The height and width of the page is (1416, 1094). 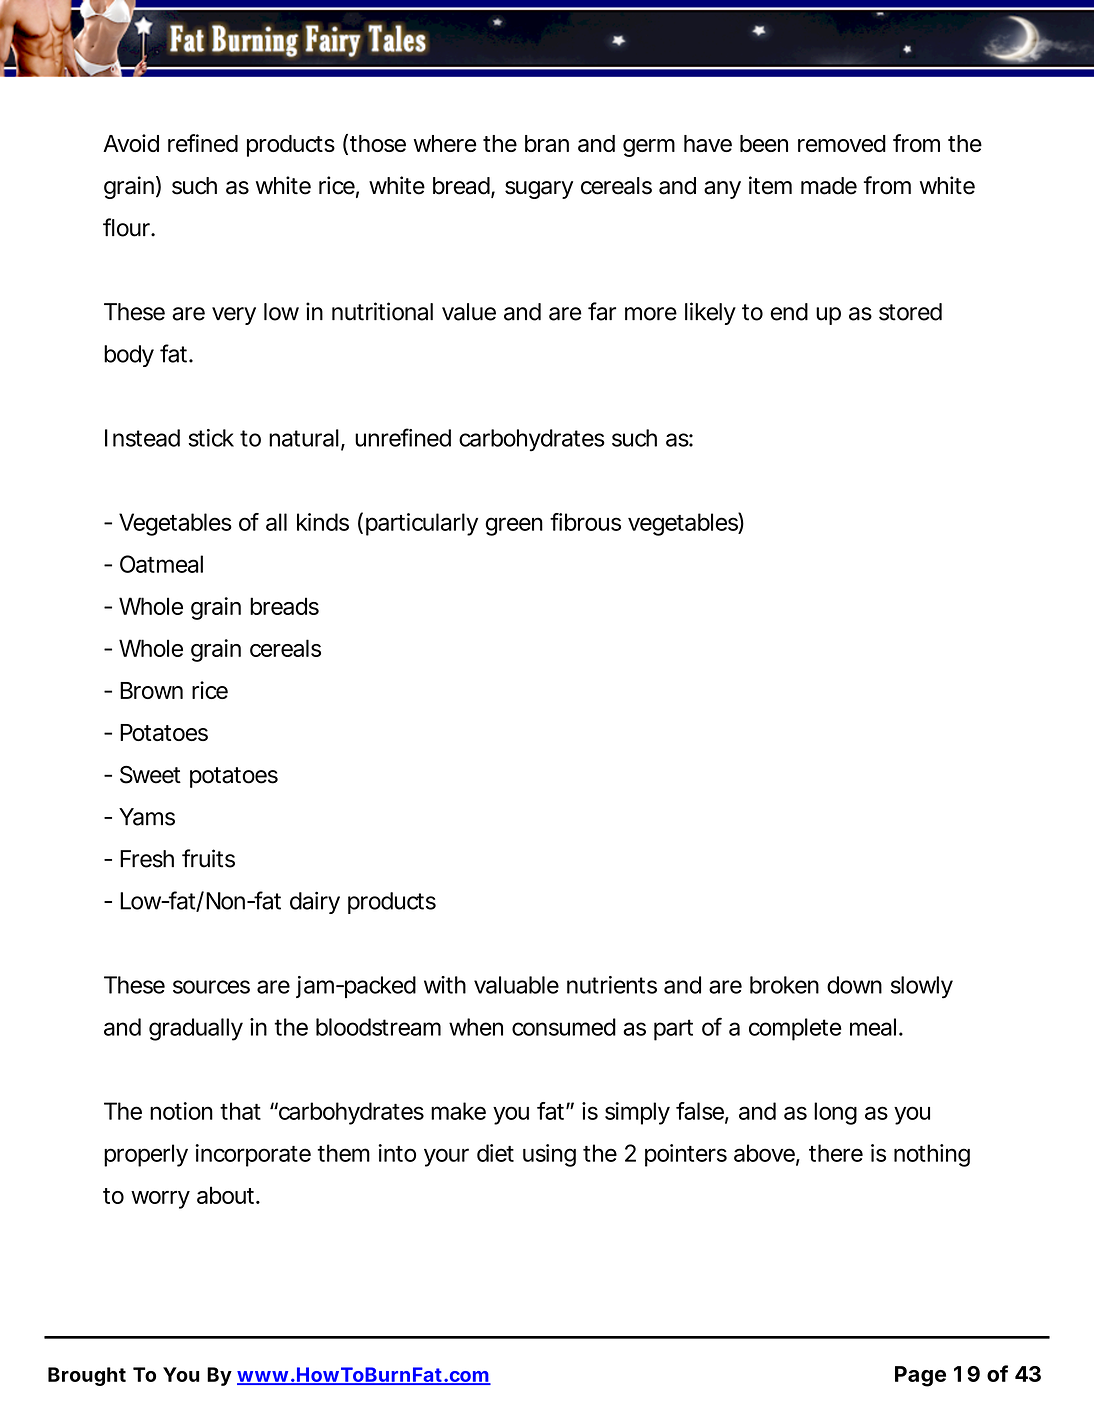 What do you see at coordinates (211, 987) in the page?
I see `sources` at bounding box center [211, 987].
